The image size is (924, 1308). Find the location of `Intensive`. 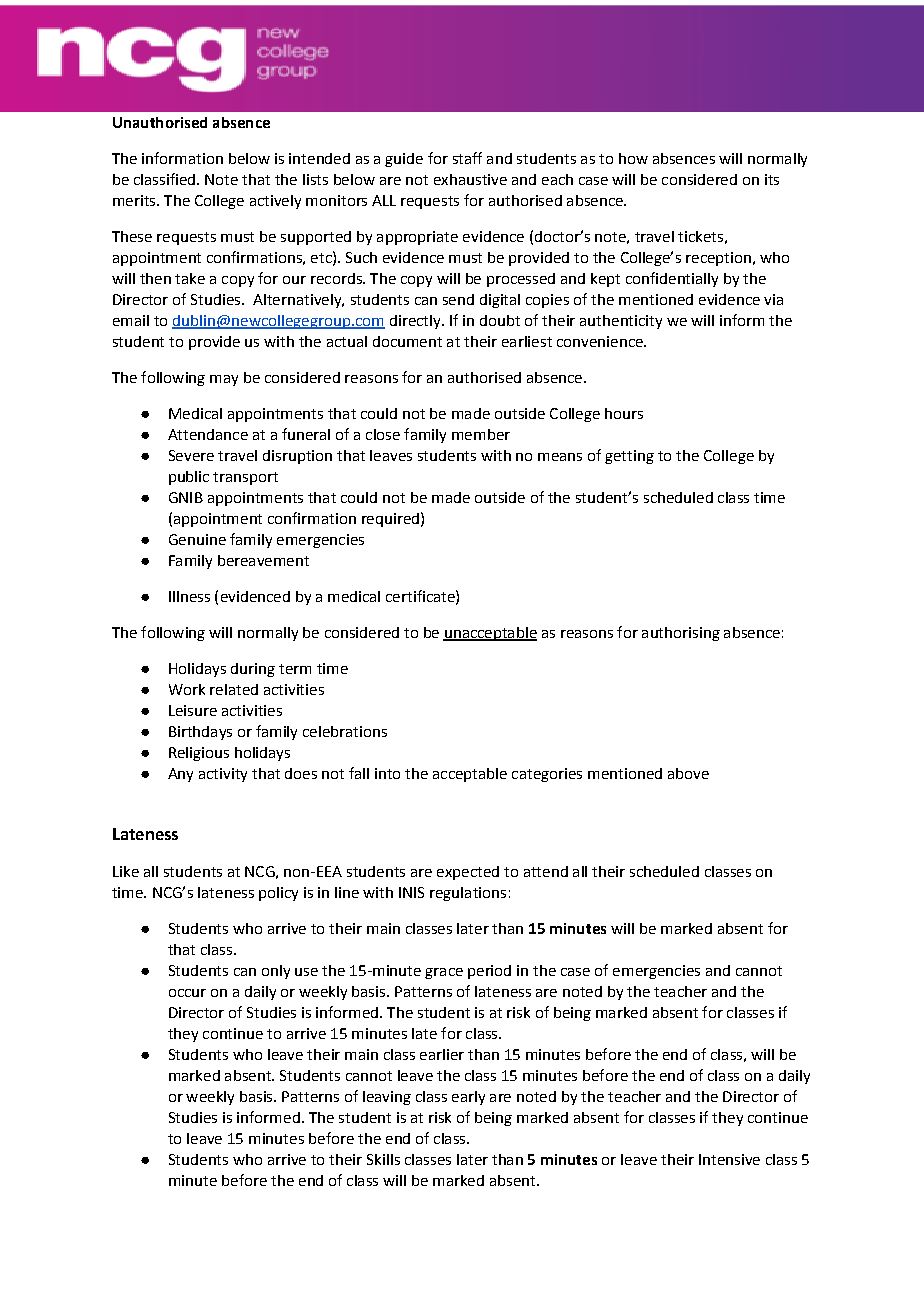

Intensive is located at coordinates (729, 1159).
